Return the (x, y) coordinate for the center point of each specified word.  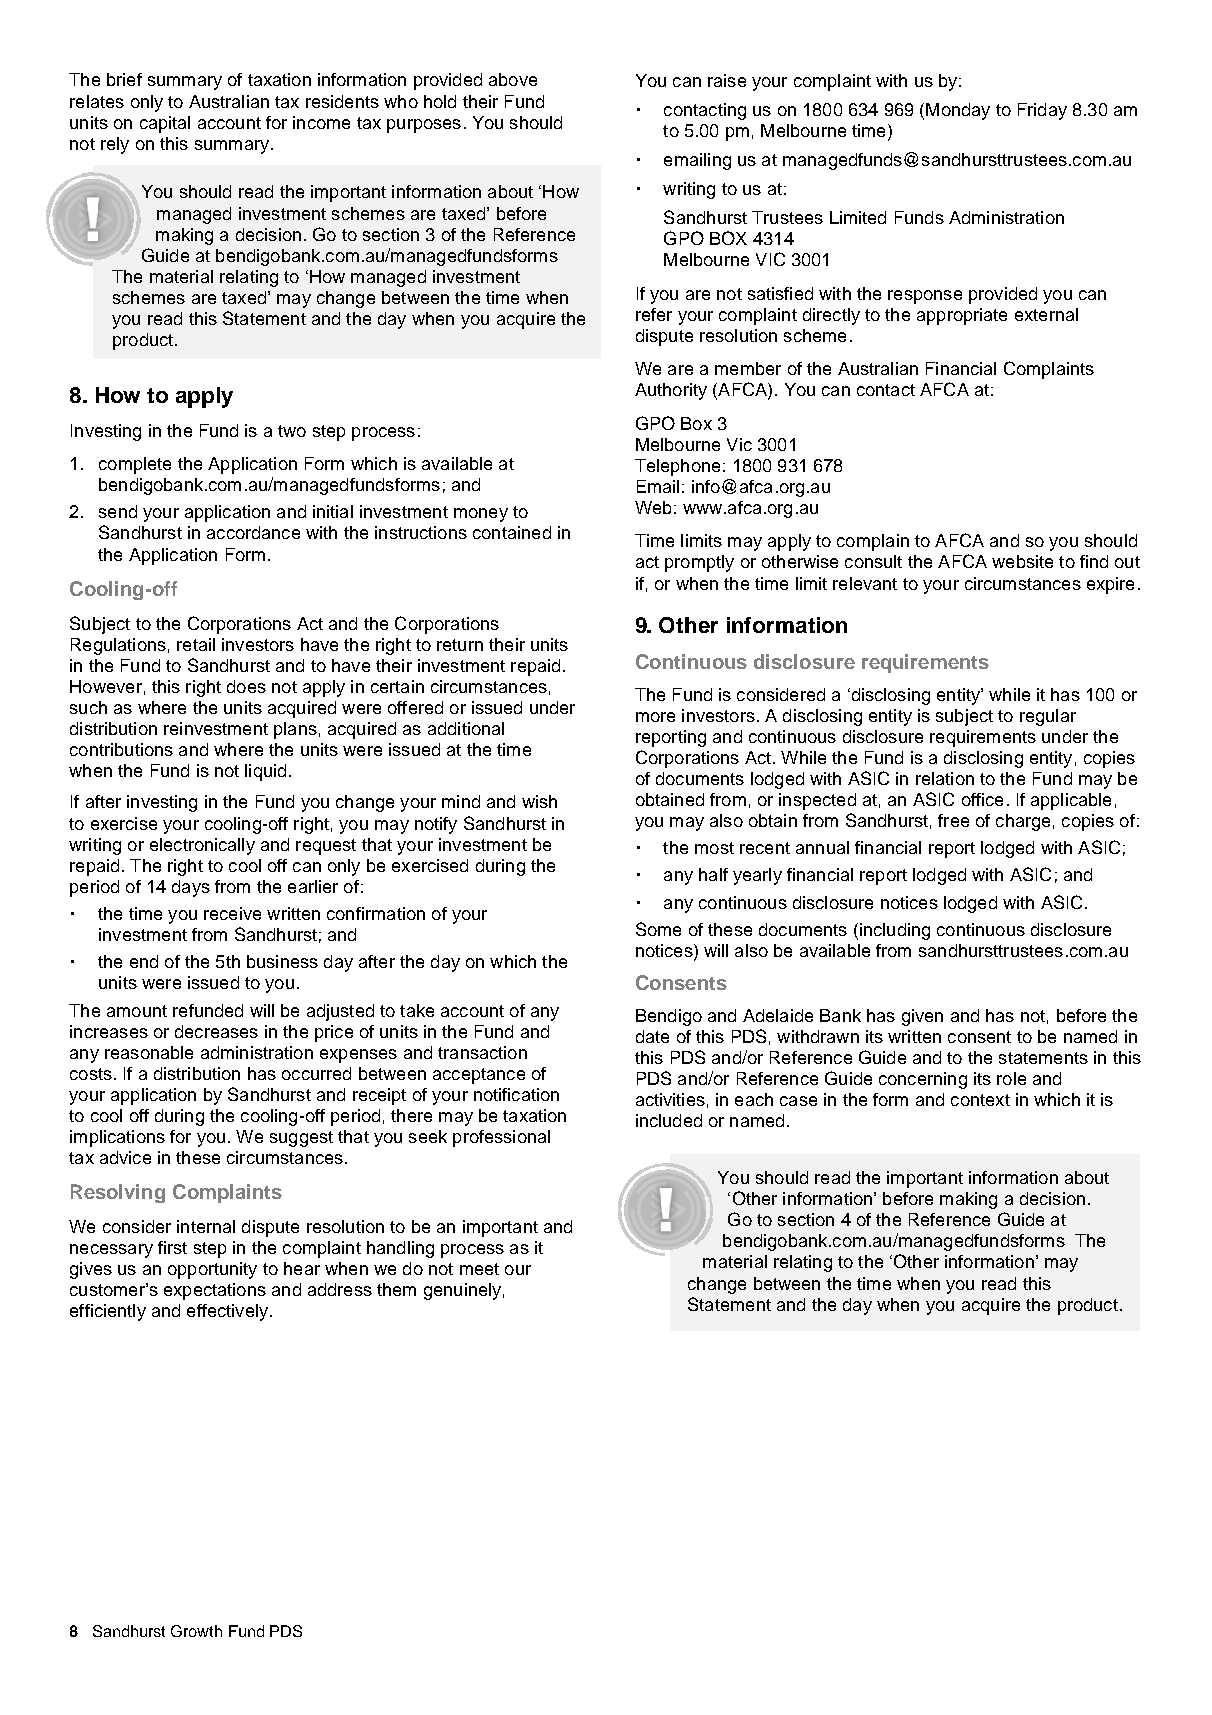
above (513, 79)
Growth (196, 1631)
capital (165, 124)
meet (479, 1269)
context (980, 1100)
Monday (958, 111)
